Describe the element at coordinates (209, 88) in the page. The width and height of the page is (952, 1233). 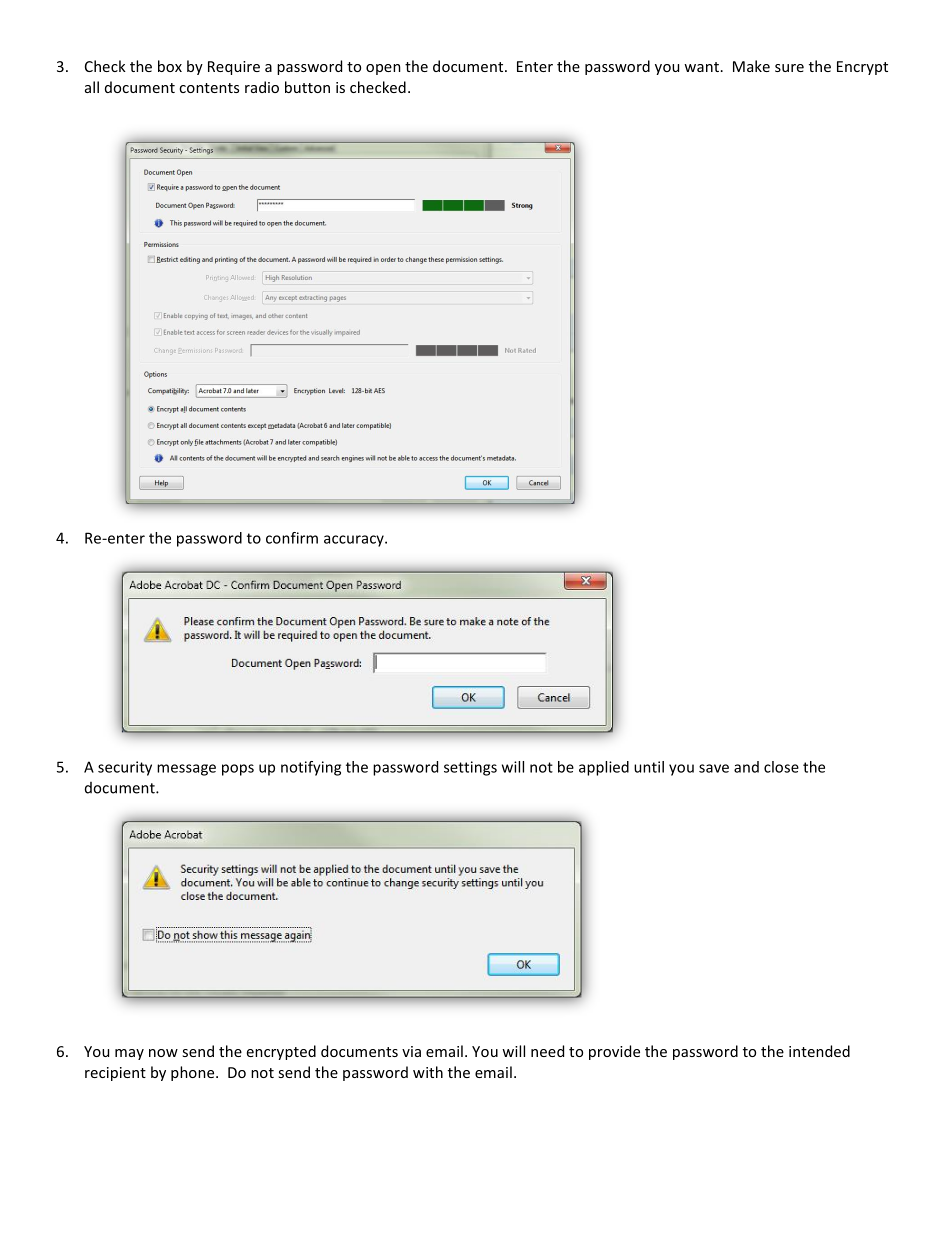
I see `contents` at that location.
